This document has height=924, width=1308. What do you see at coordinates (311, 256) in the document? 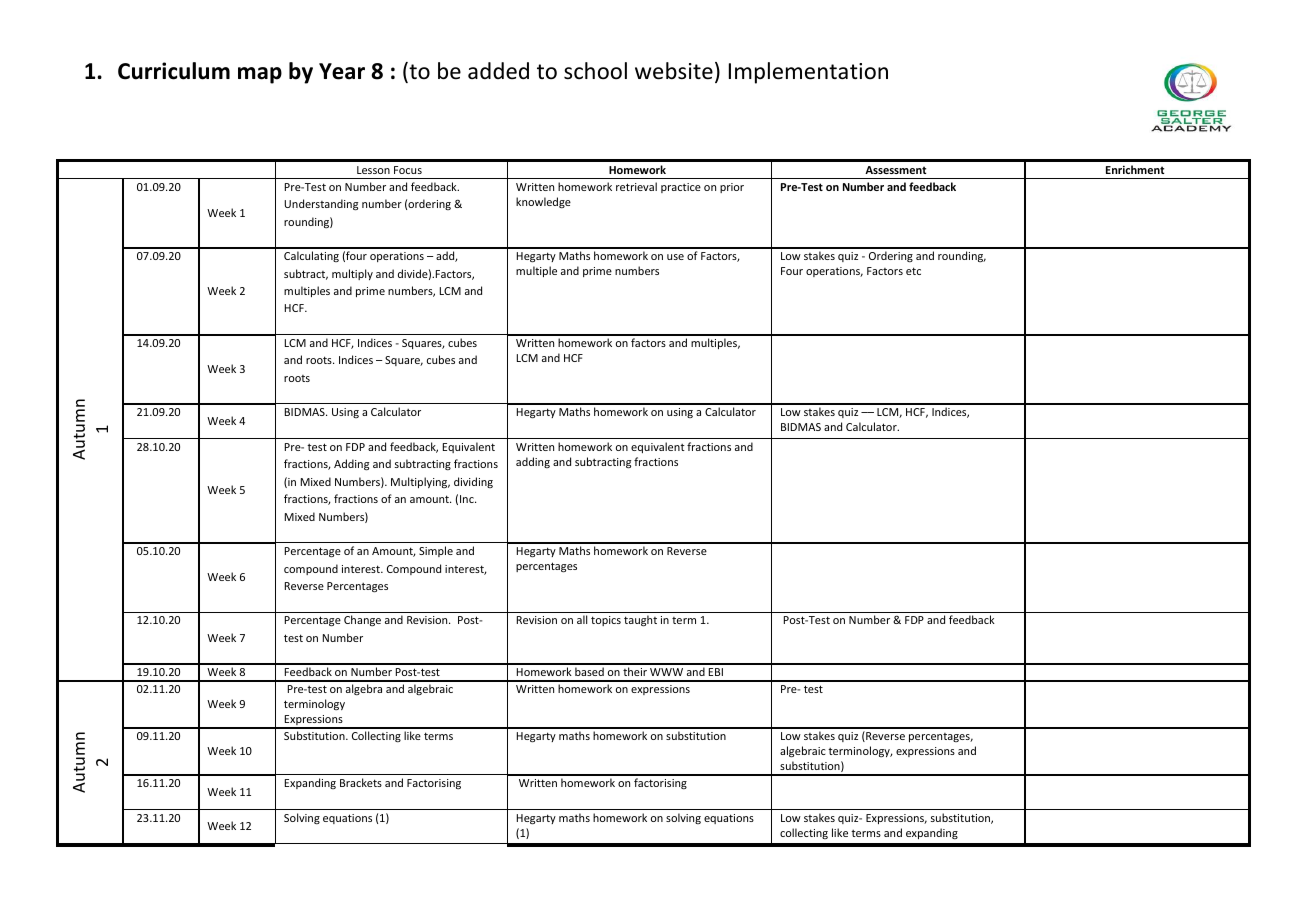
I see `Calculating` at bounding box center [311, 256].
